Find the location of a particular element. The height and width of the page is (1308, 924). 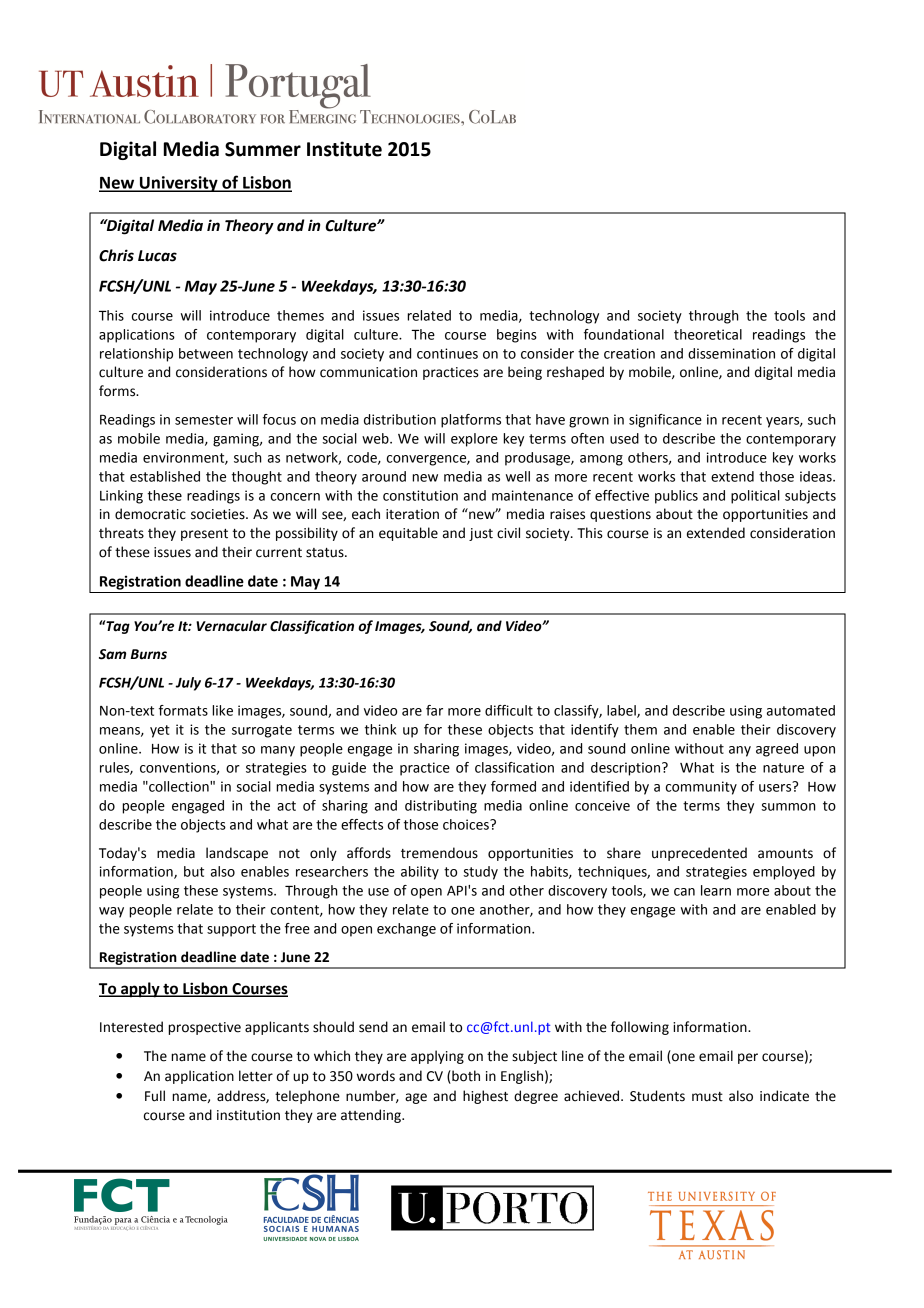

Institute is located at coordinates (344, 149).
